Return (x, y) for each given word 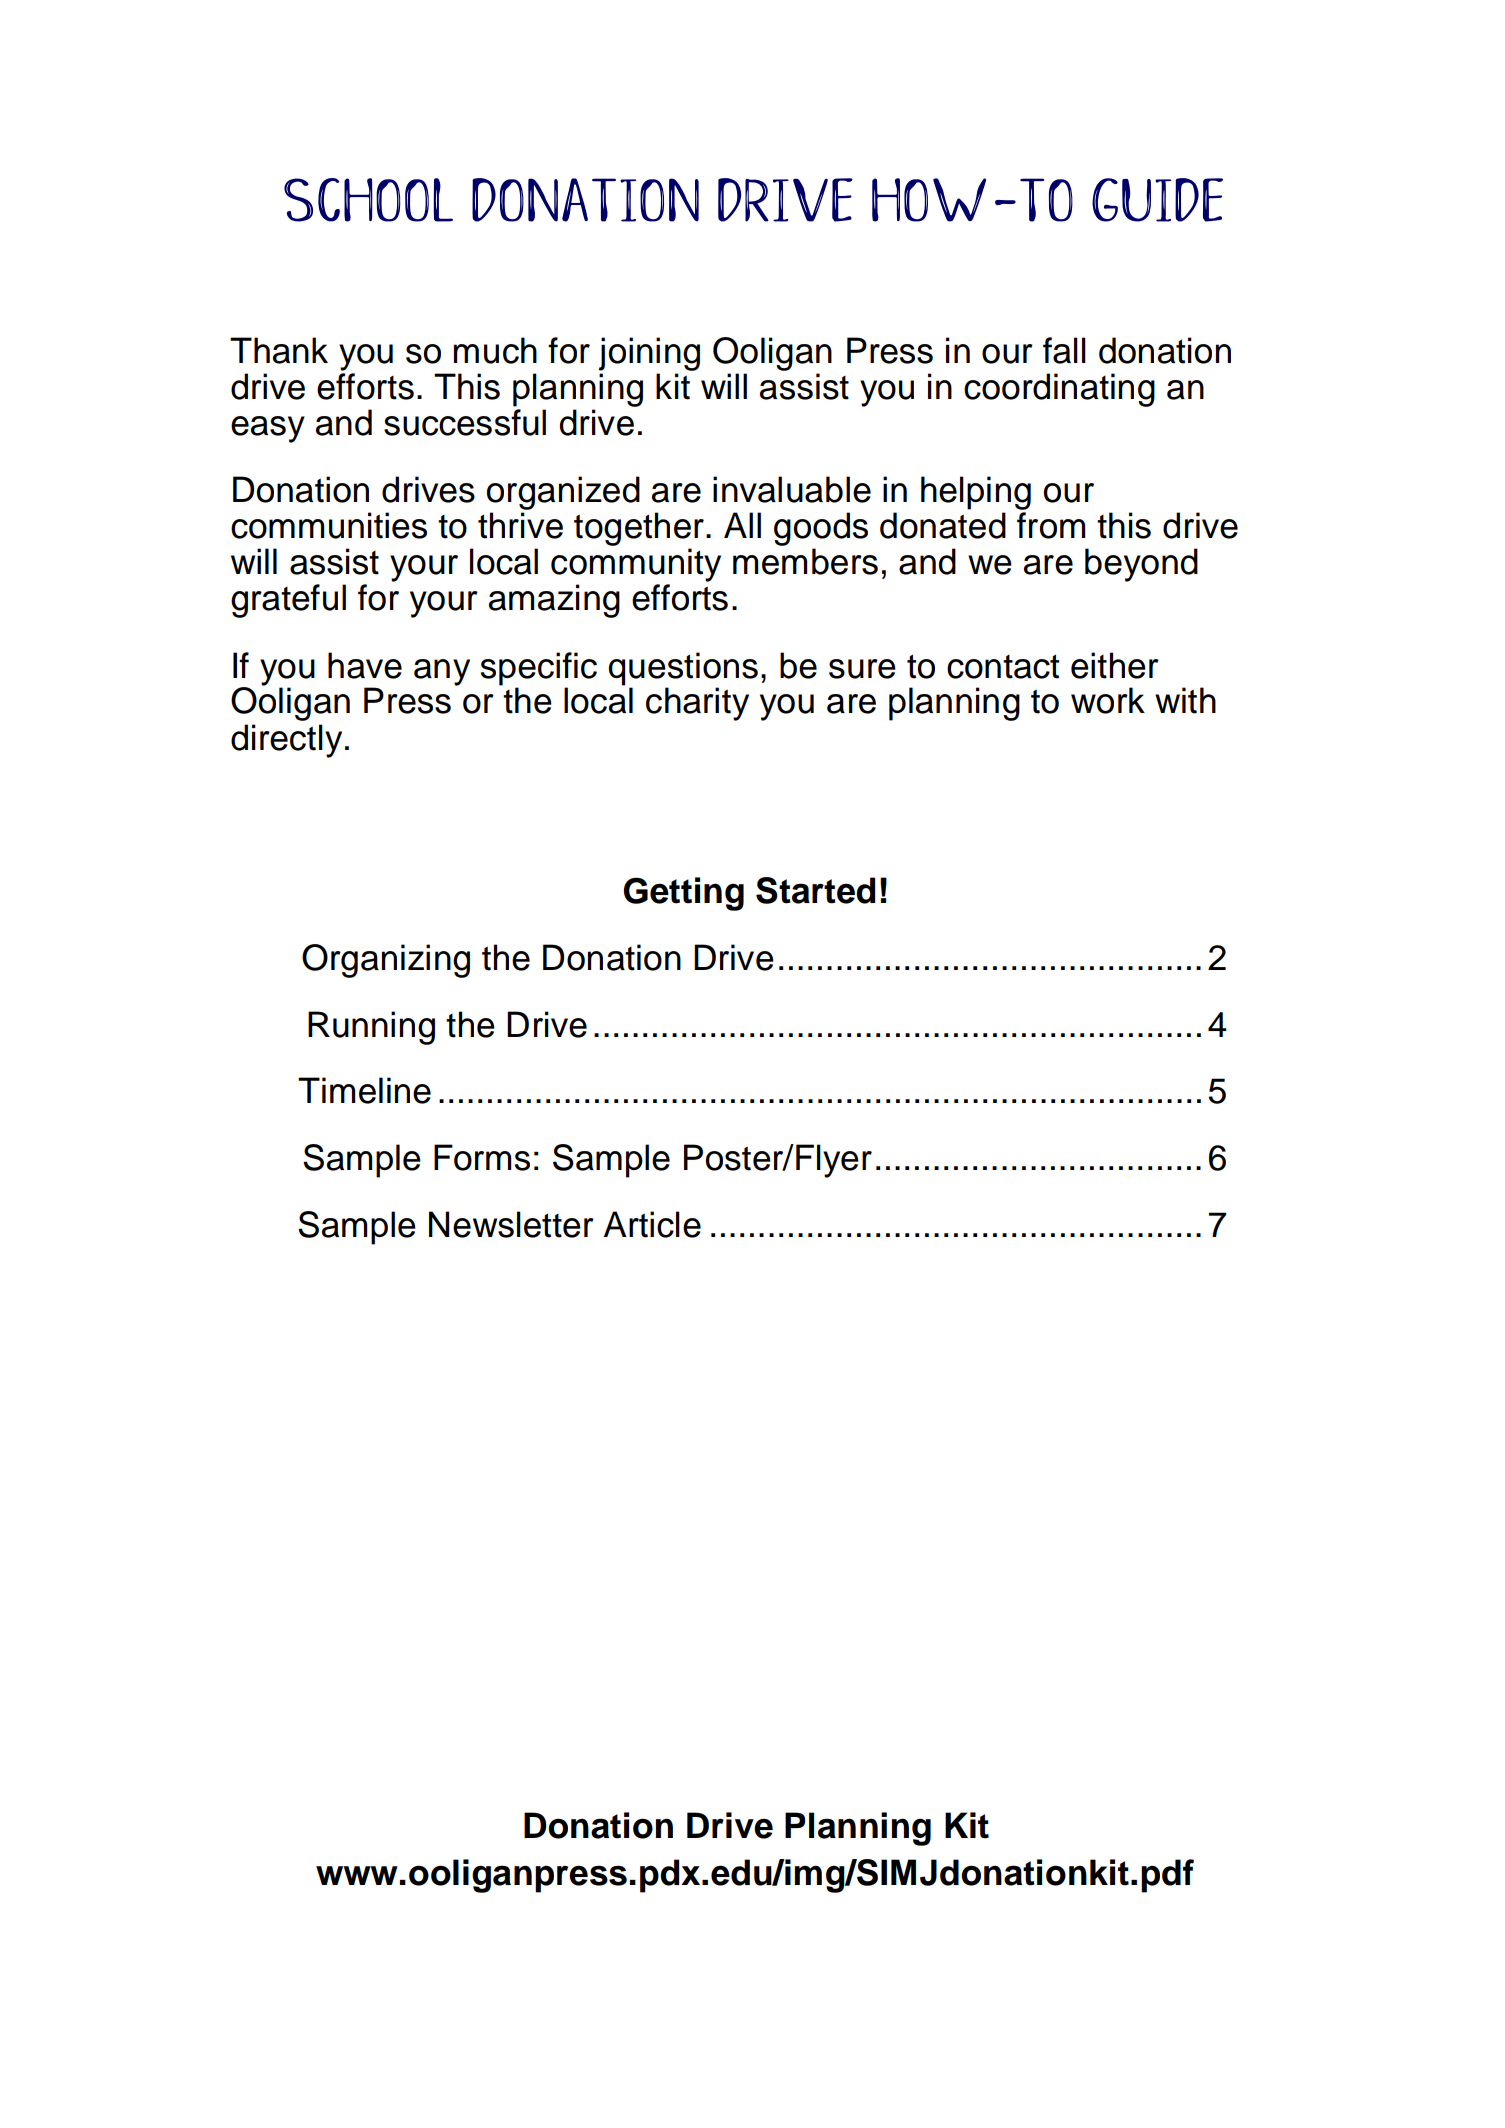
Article (652, 1224)
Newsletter (511, 1224)
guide (1157, 200)
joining (649, 354)
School (368, 200)
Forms (482, 1157)
